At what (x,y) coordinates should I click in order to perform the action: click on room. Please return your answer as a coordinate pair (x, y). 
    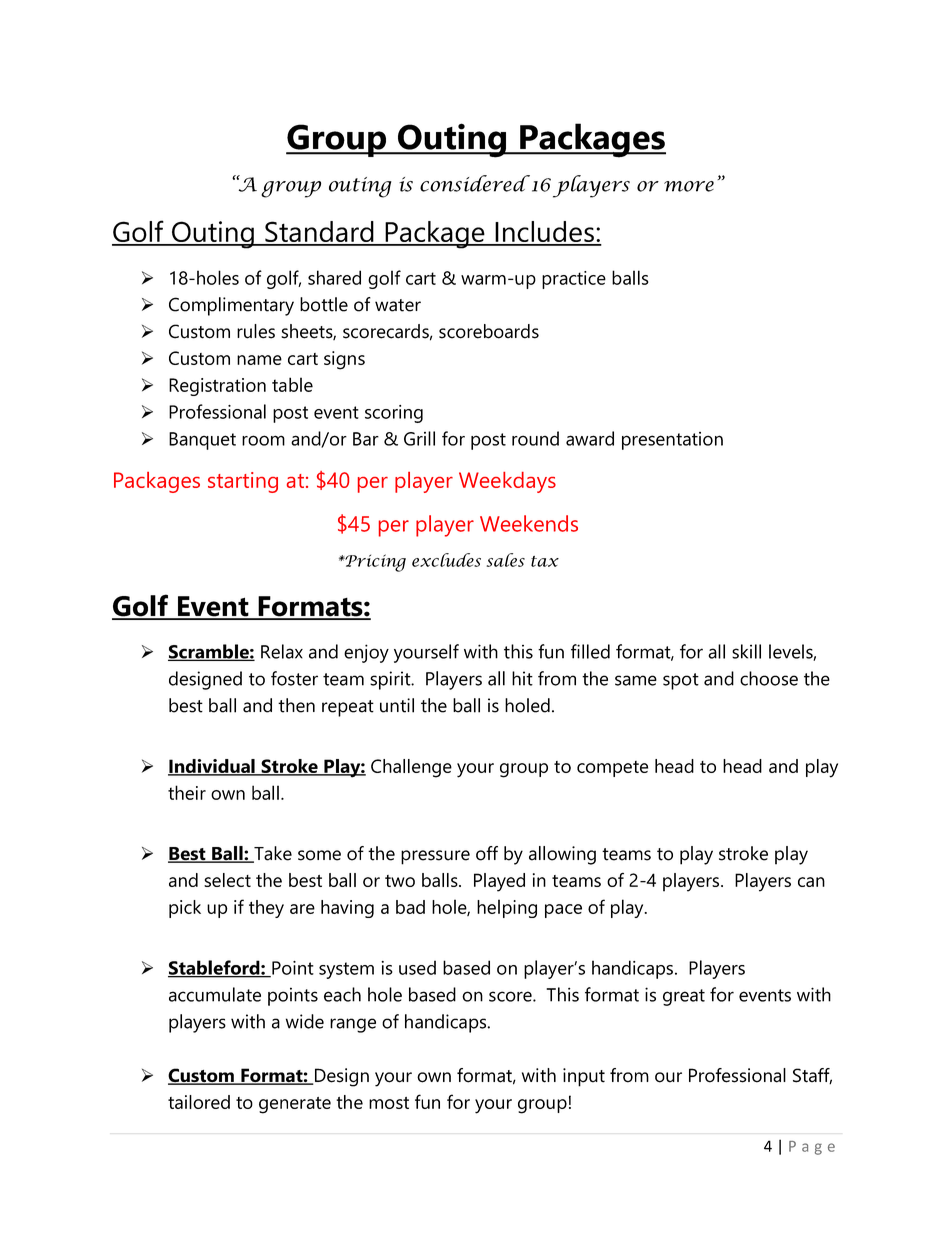
    Looking at the image, I should click on (263, 440).
